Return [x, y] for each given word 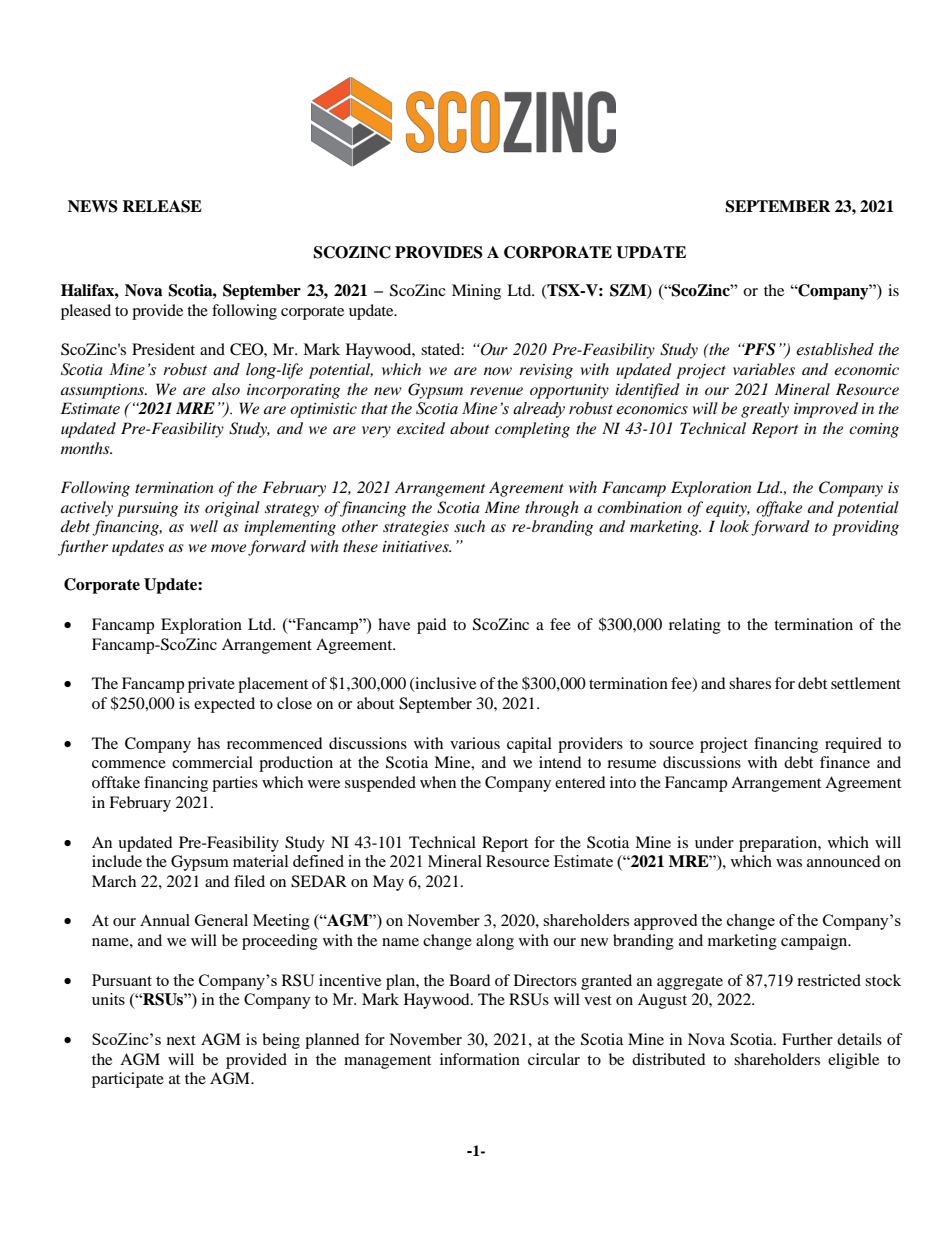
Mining [476, 292]
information [480, 1059]
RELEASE [162, 206]
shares [750, 683]
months [86, 448]
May [388, 883]
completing [532, 430]
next [181, 1040]
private [211, 685]
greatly [765, 410]
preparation [779, 844]
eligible [853, 1061]
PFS [759, 349]
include [117, 861]
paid [432, 626]
